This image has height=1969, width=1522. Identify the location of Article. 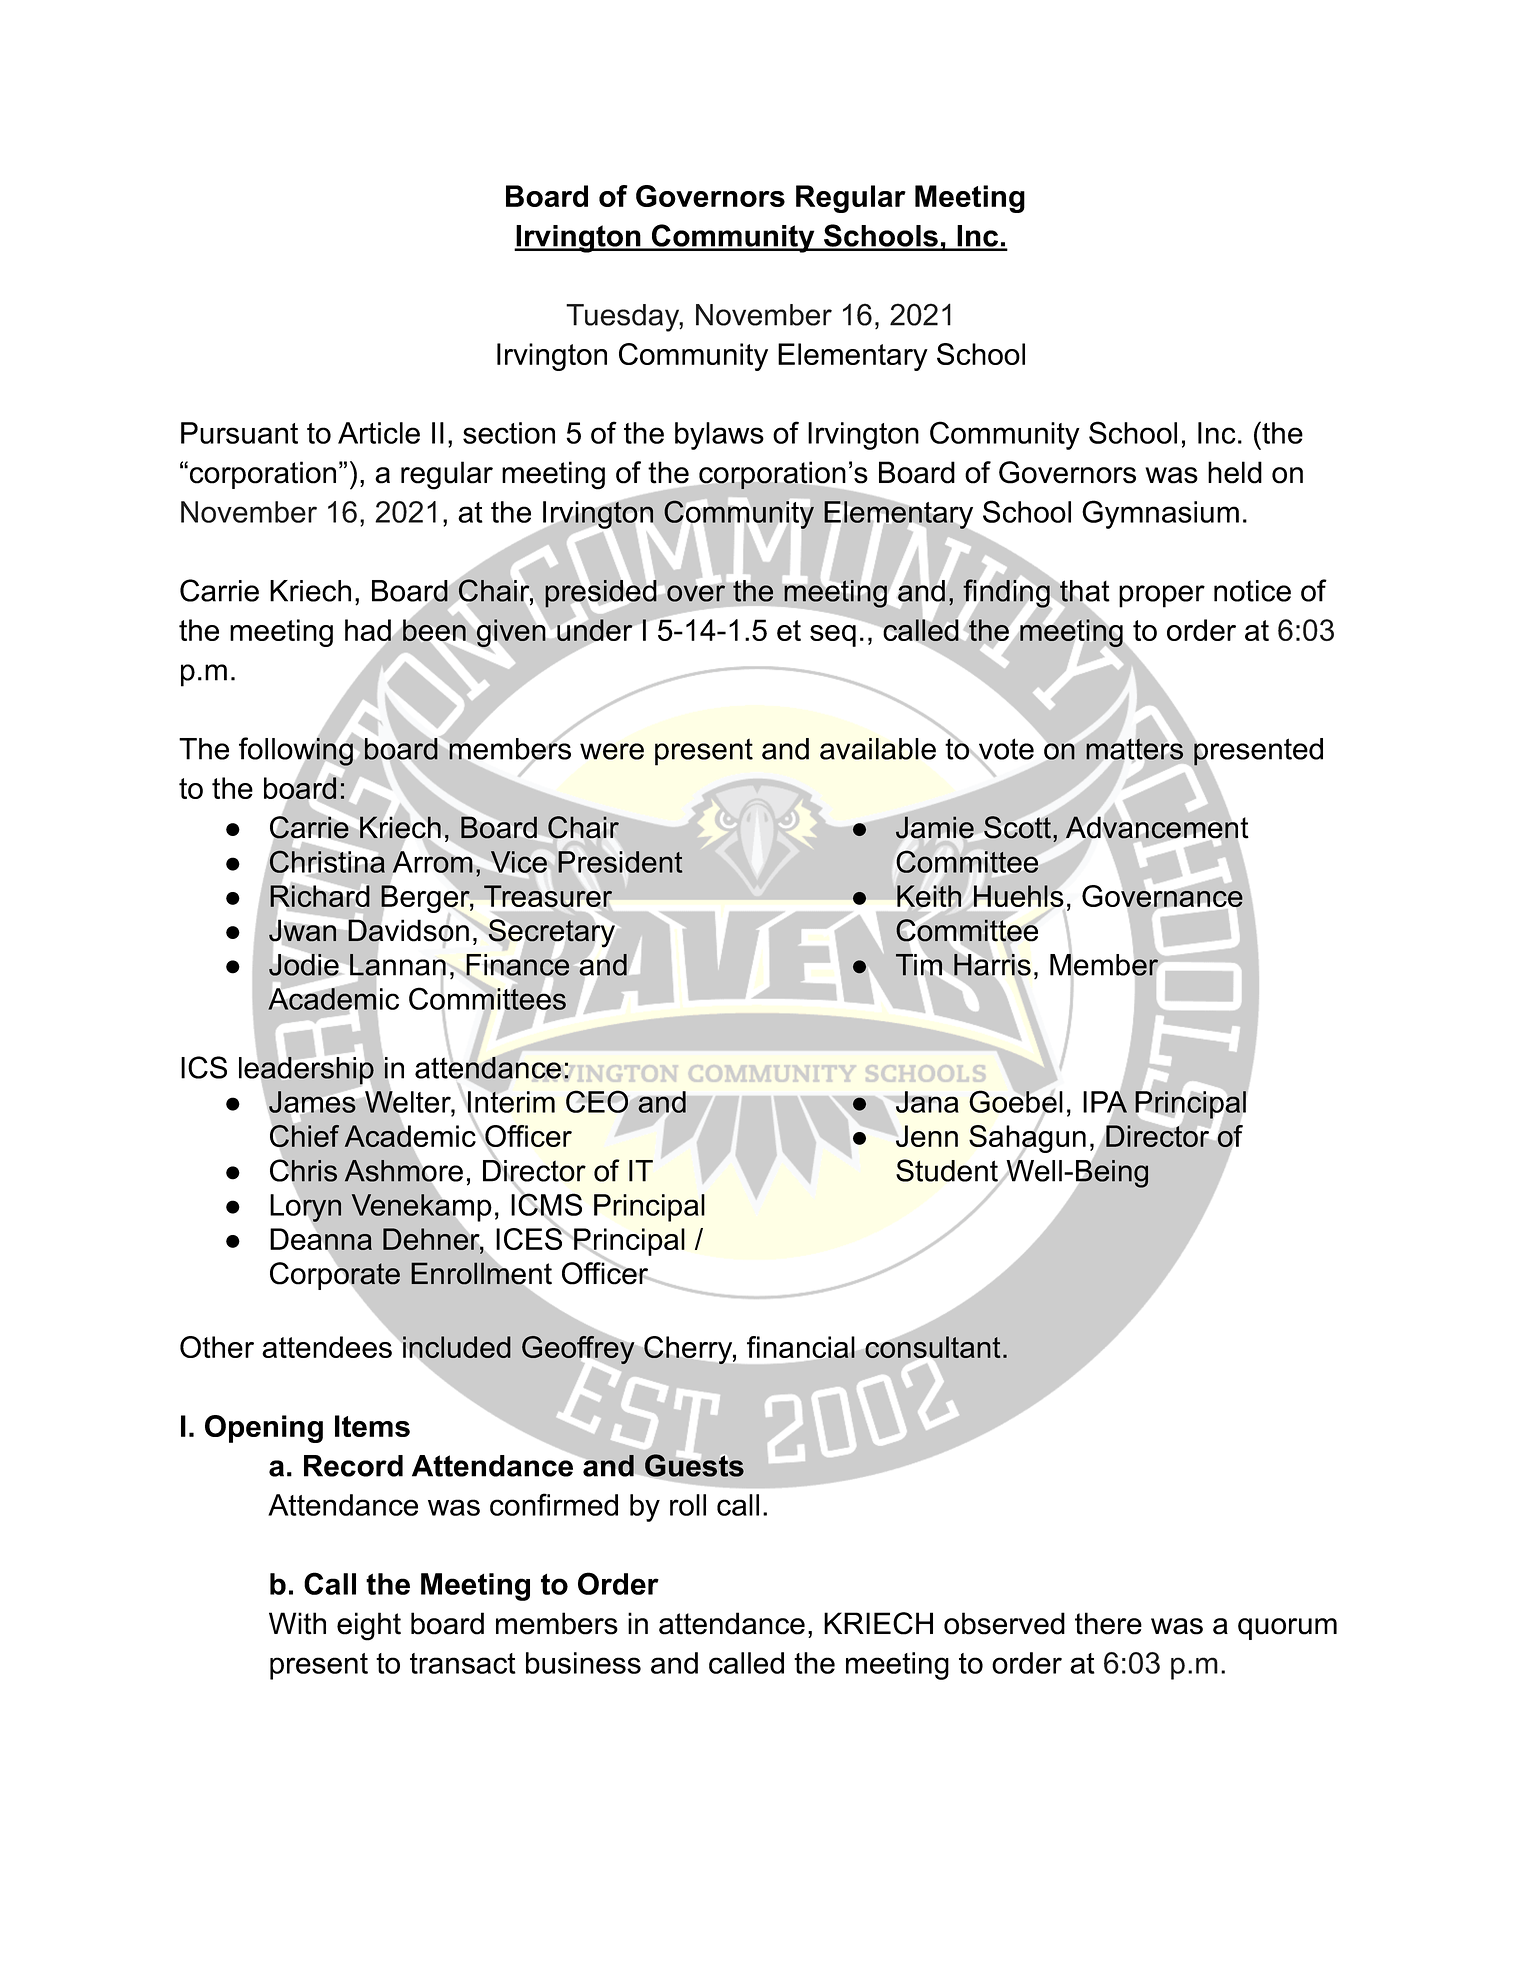
(379, 433).
